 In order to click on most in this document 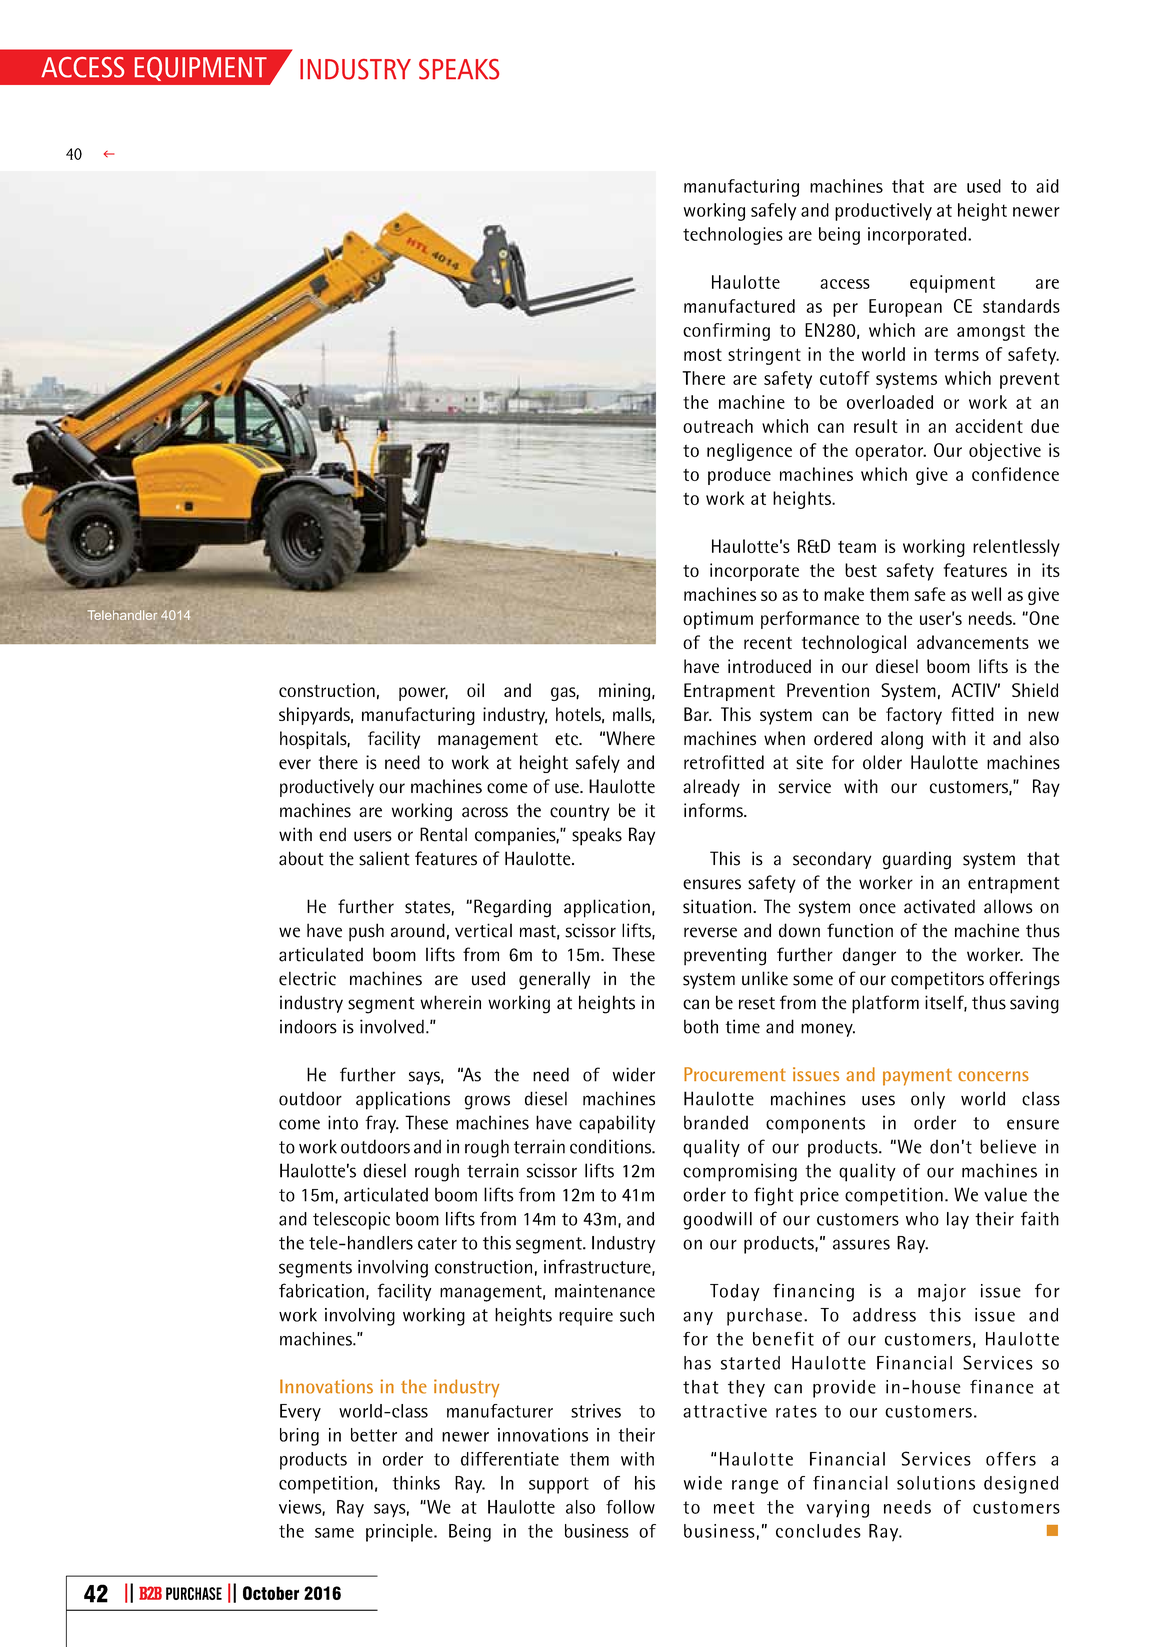, I will do `click(703, 354)`.
